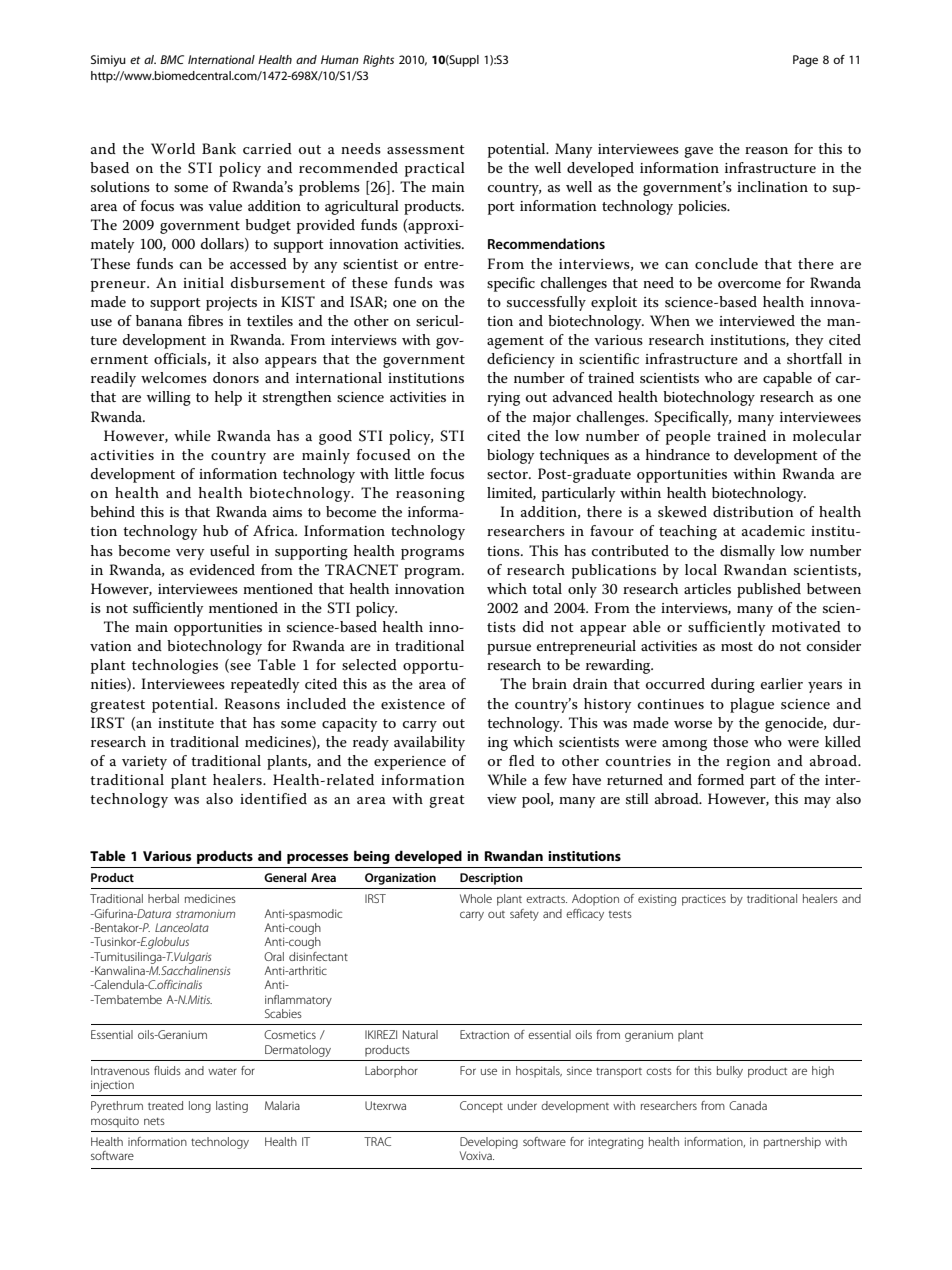  What do you see at coordinates (547, 588) in the document?
I see `total` at bounding box center [547, 588].
